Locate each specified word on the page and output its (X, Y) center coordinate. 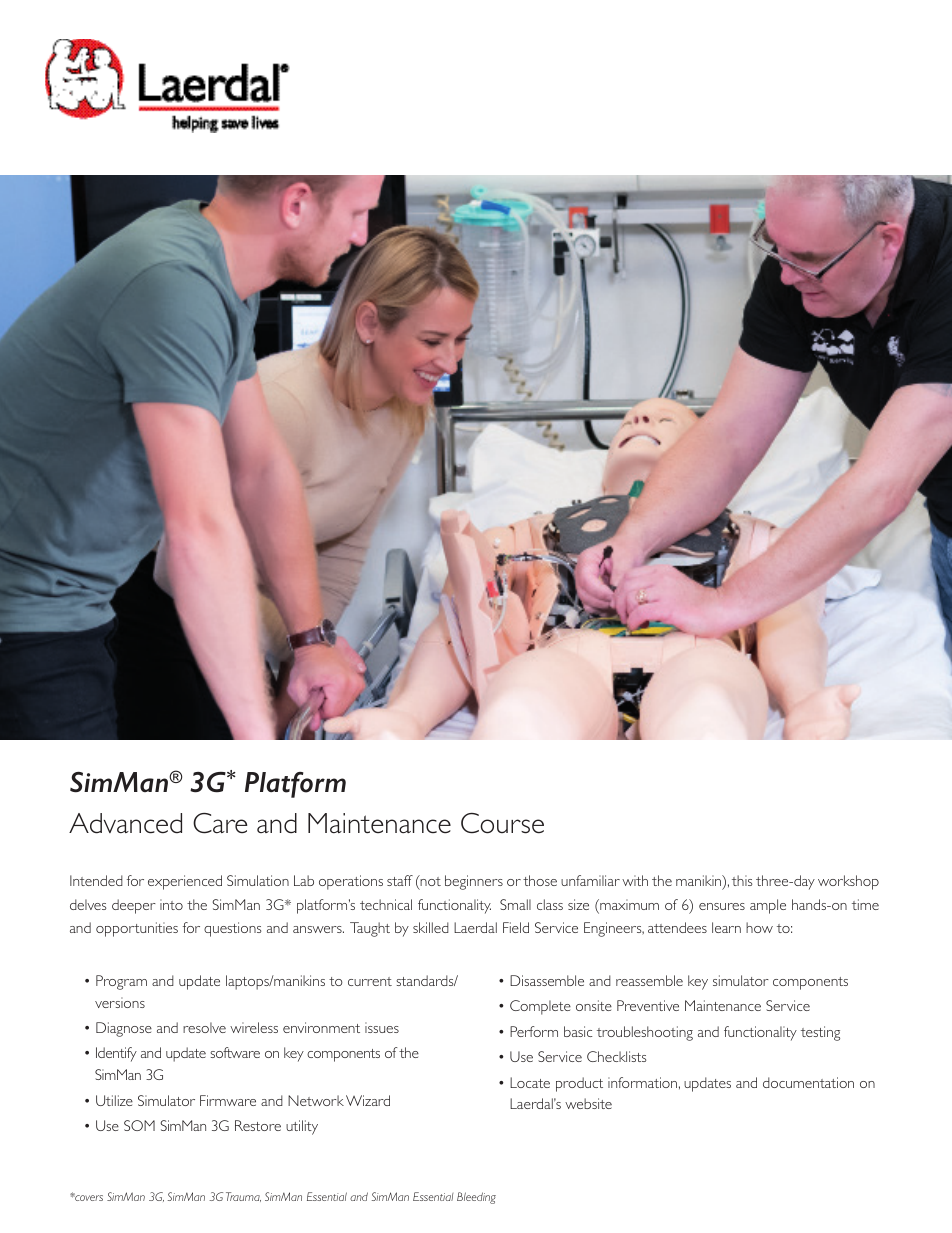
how (759, 927)
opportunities (137, 929)
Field (516, 927)
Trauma (243, 1197)
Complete (540, 1007)
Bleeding (476, 1198)
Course (502, 823)
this (742, 880)
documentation (808, 1082)
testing (820, 1033)
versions (120, 1002)
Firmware (228, 1100)
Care (220, 823)
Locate (530, 1082)
